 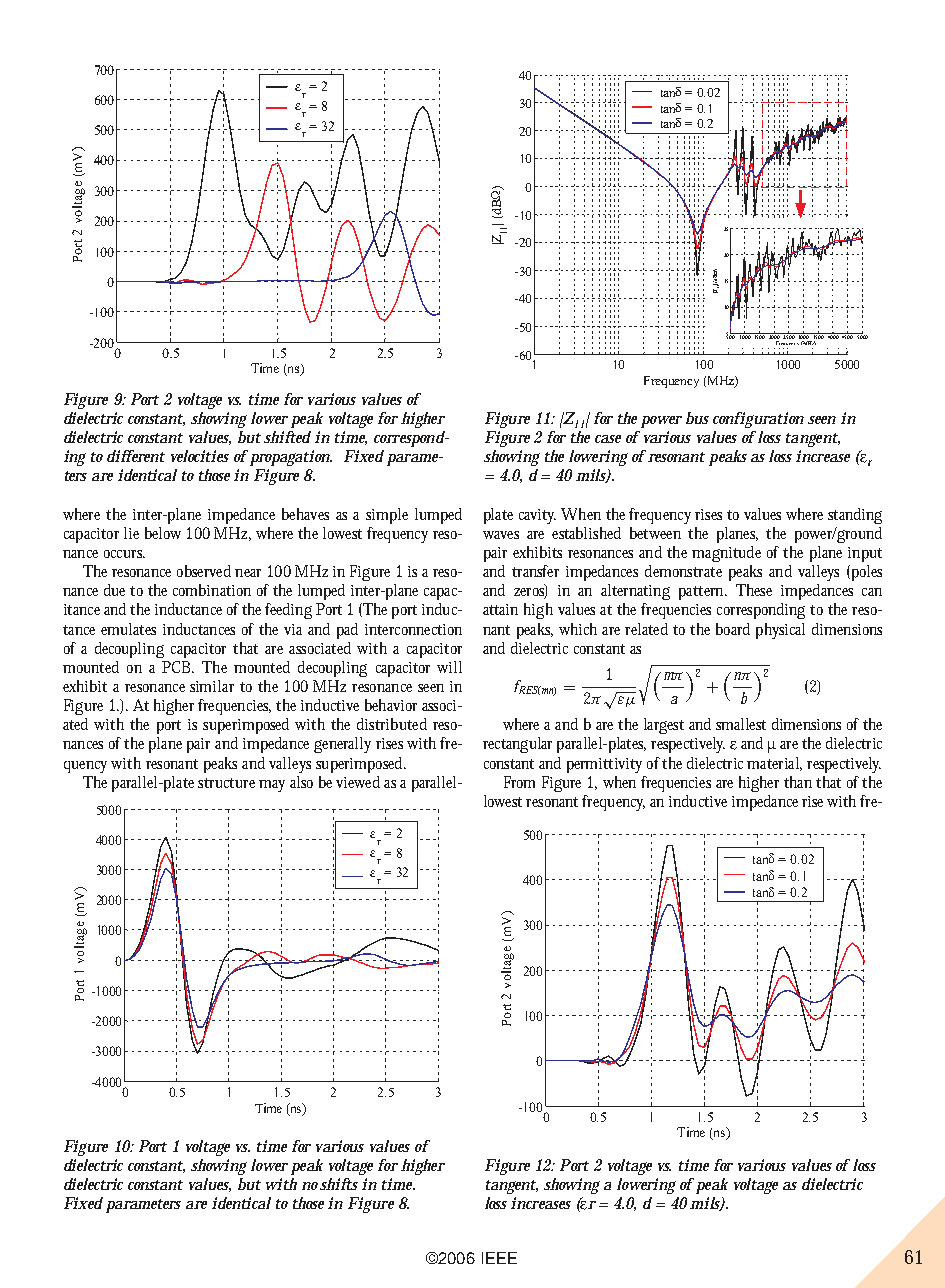 What do you see at coordinates (741, 724) in the screenshot?
I see `smallest` at bounding box center [741, 724].
